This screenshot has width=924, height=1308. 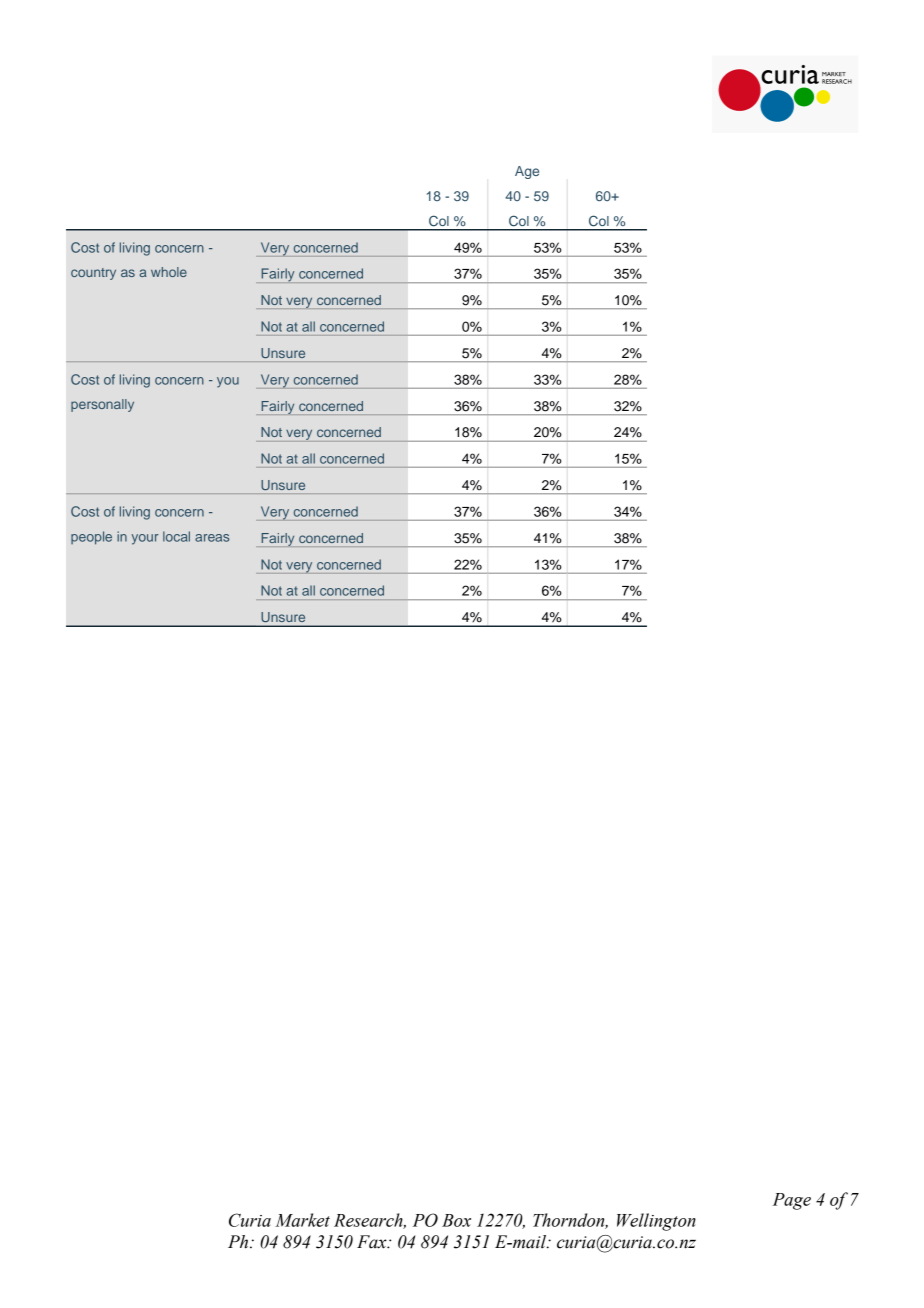 What do you see at coordinates (91, 538) in the screenshot?
I see `people` at bounding box center [91, 538].
